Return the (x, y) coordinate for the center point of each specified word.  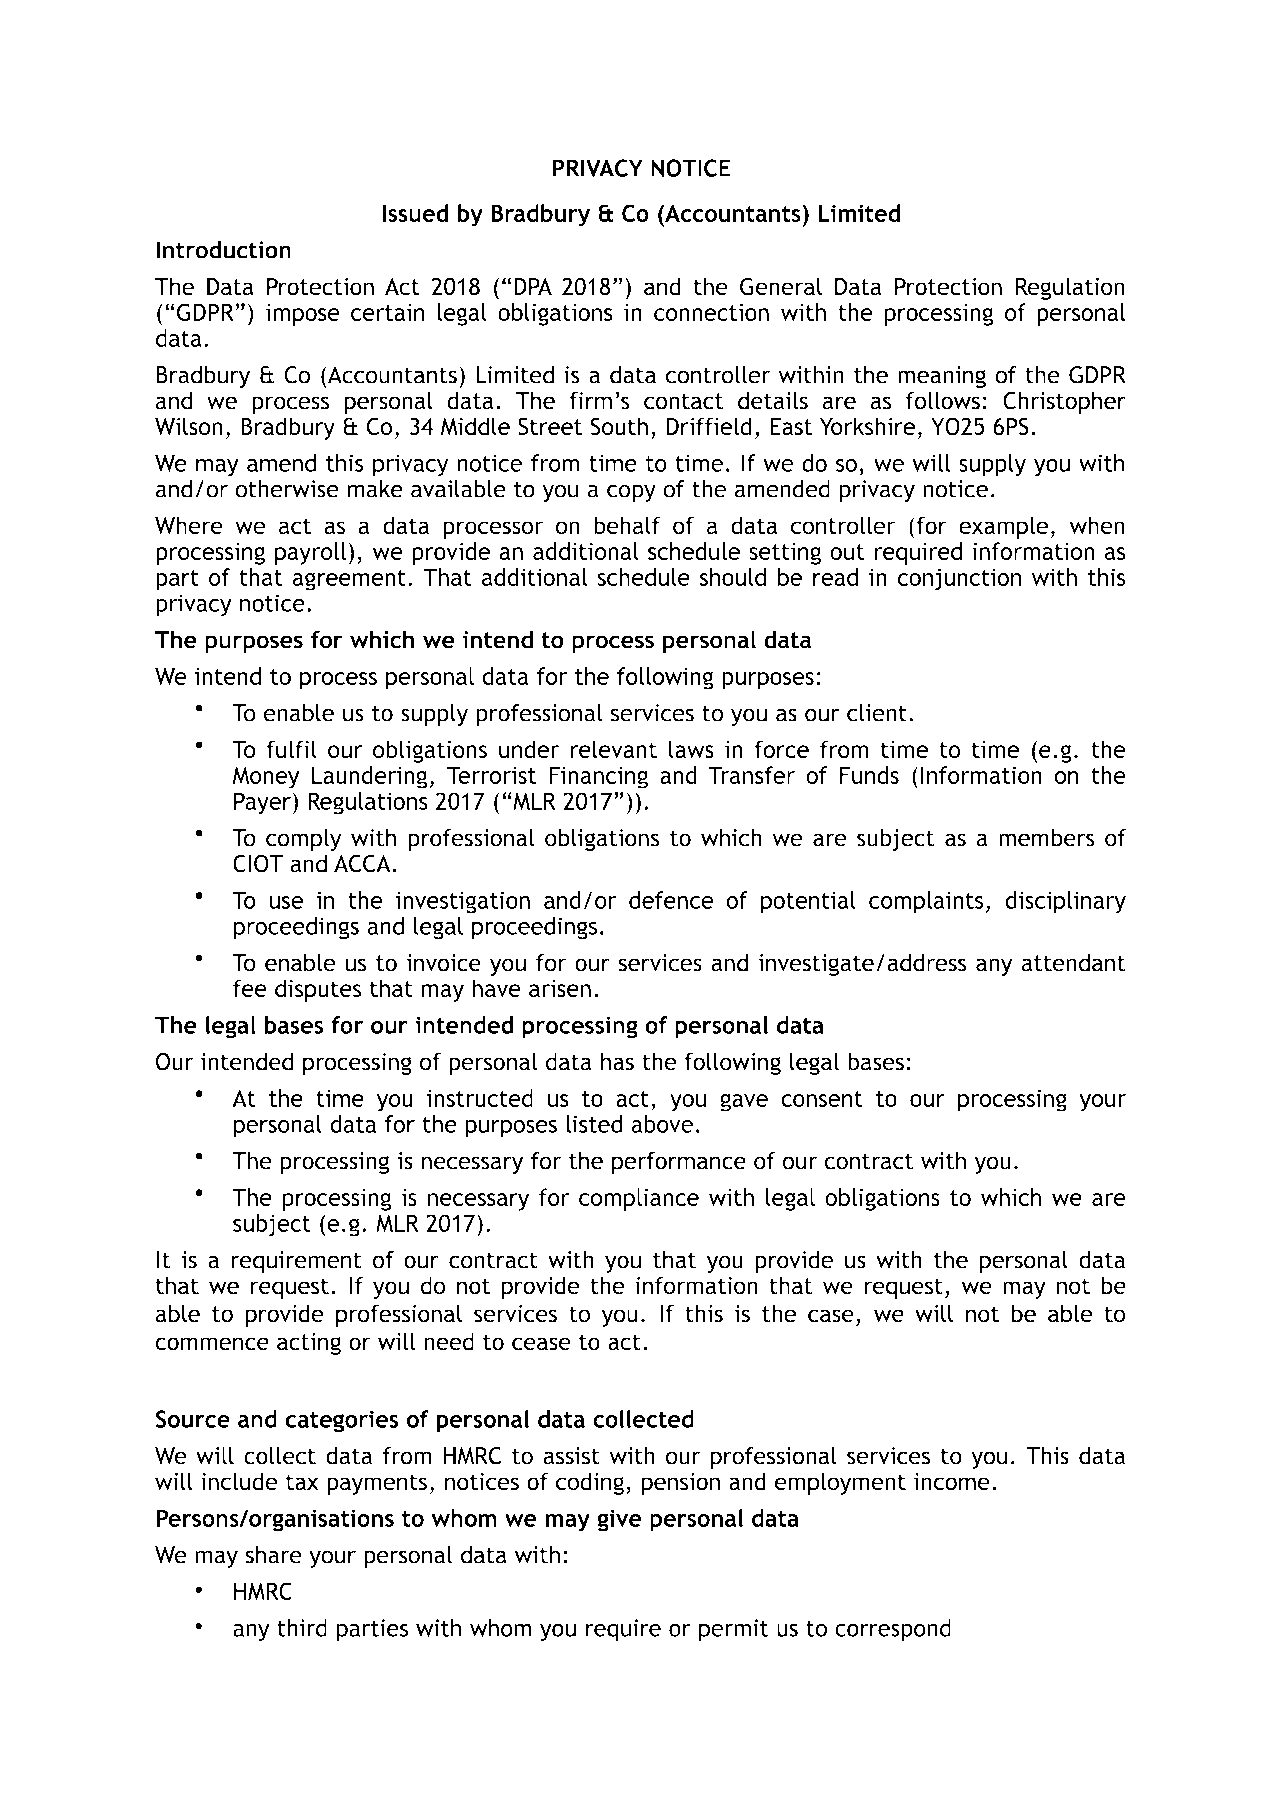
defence (671, 900)
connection (711, 312)
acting (309, 1344)
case (831, 1316)
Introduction (223, 249)
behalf (627, 525)
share (274, 1554)
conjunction (959, 579)
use (286, 902)
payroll (310, 553)
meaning (942, 377)
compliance (639, 1199)
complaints (926, 902)
